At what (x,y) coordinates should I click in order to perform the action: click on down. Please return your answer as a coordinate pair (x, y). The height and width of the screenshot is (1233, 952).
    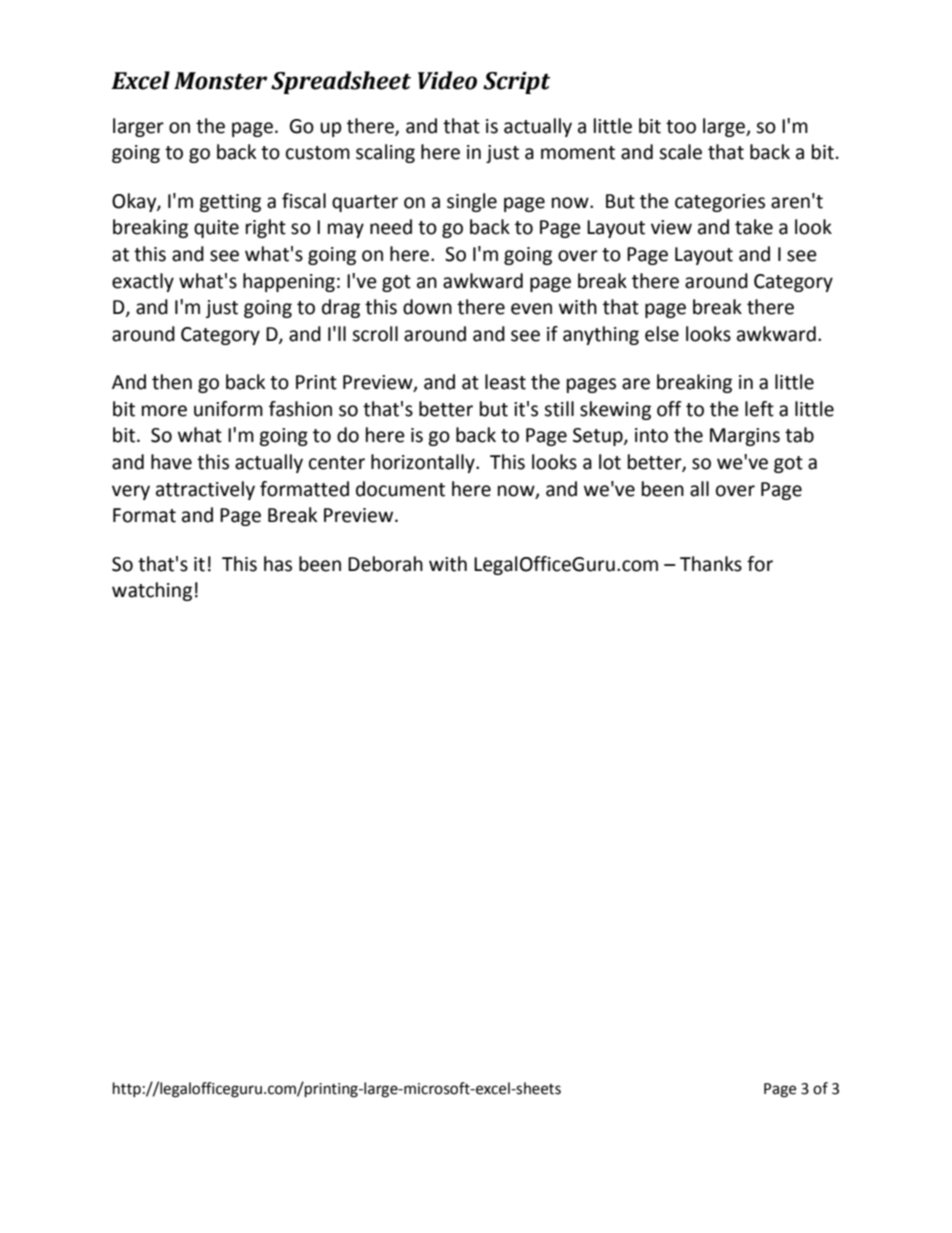
    Looking at the image, I should click on (427, 307).
